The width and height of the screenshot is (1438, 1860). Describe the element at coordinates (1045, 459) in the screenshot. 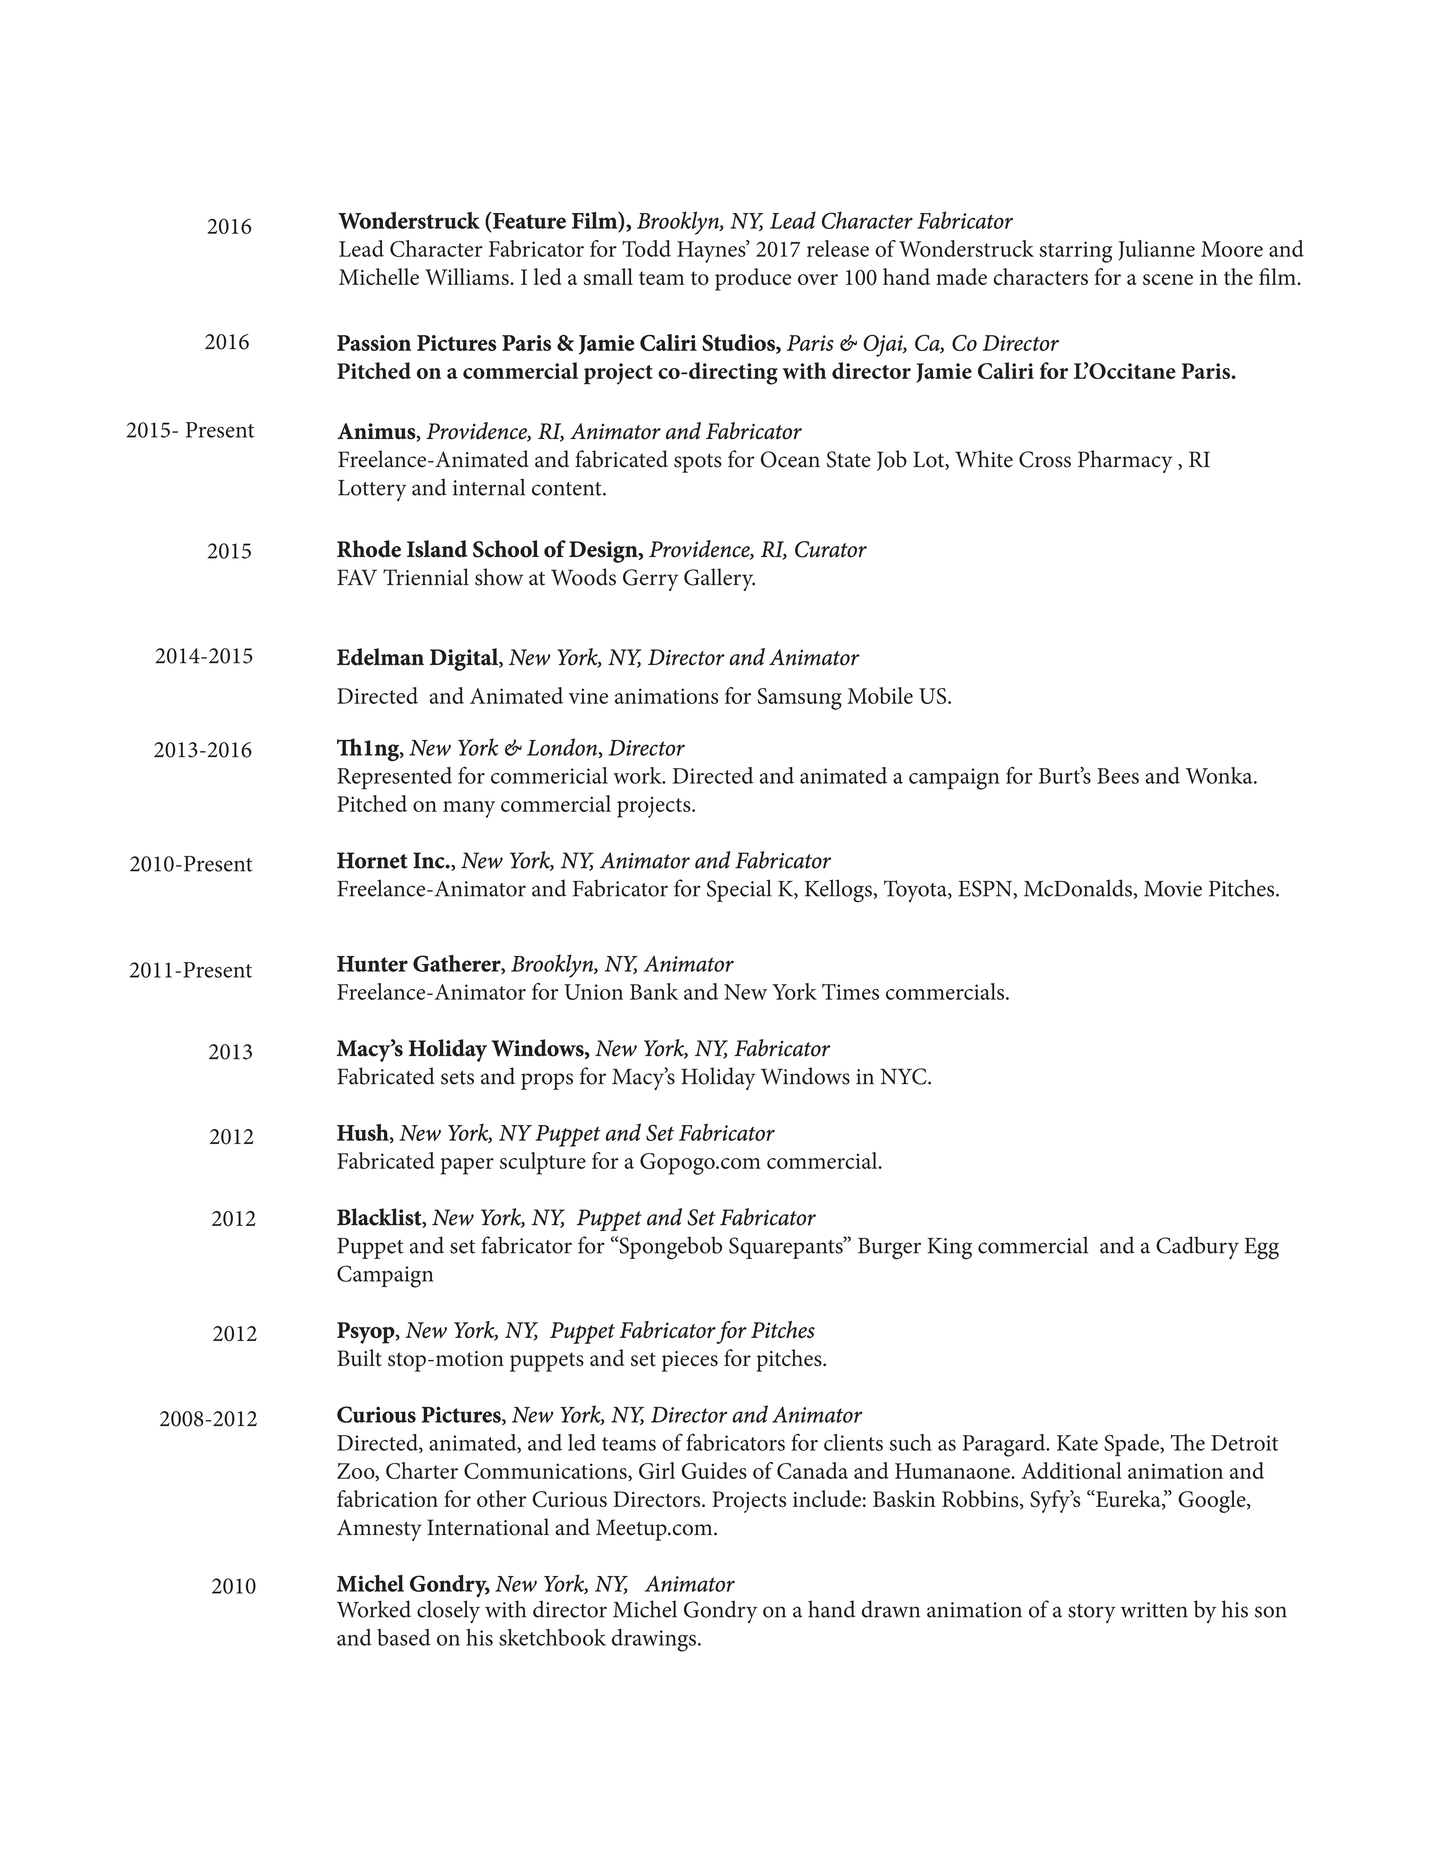

I see `Cross` at that location.
